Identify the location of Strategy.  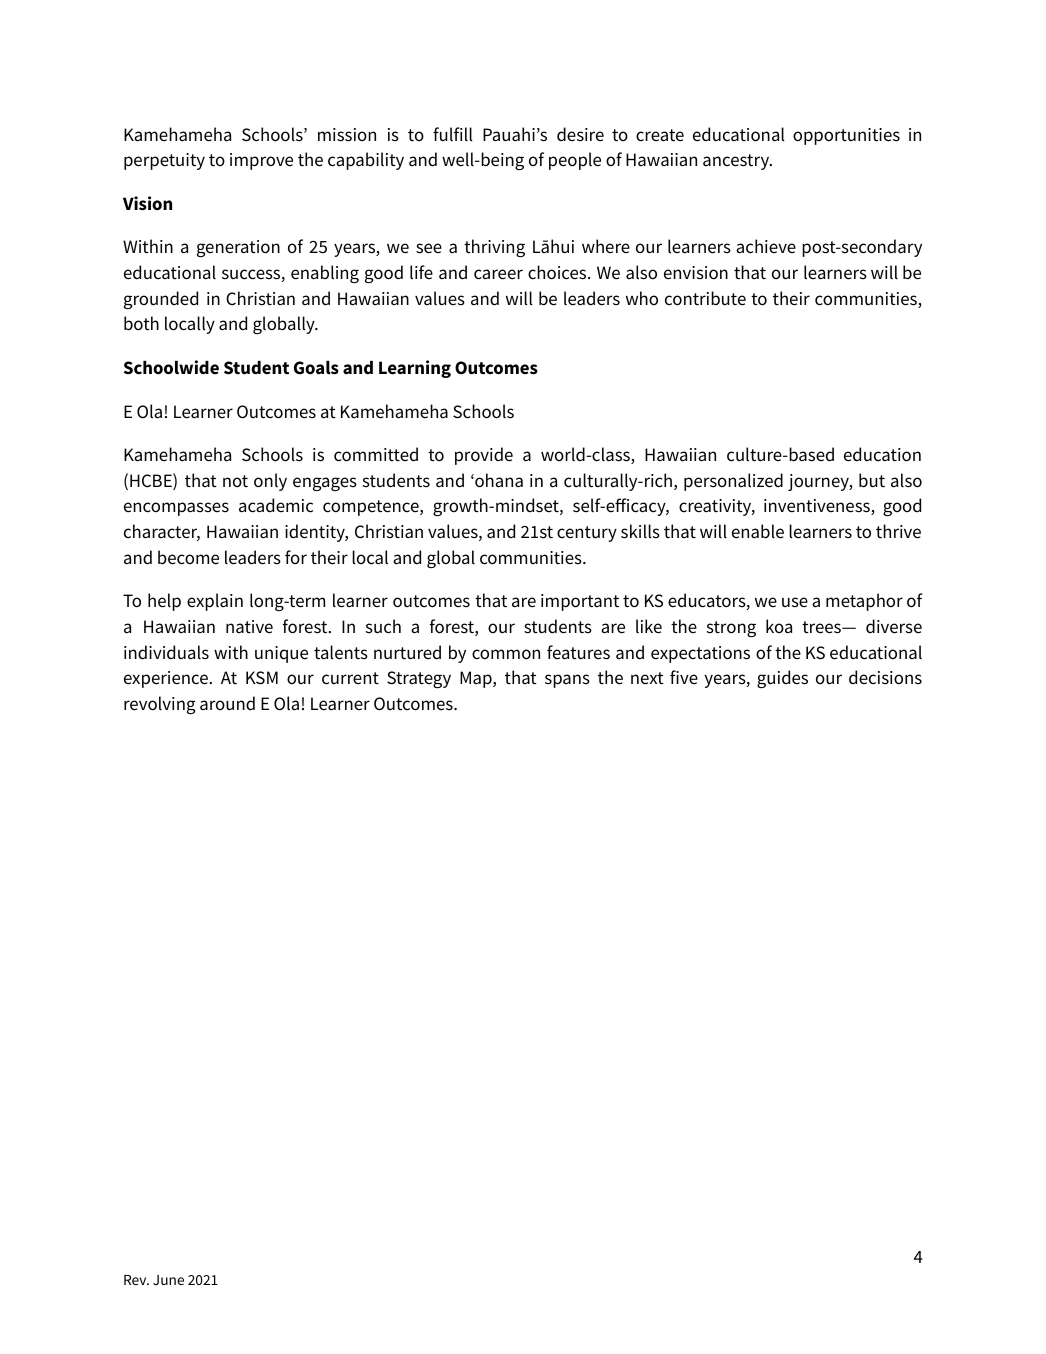
(419, 679).
